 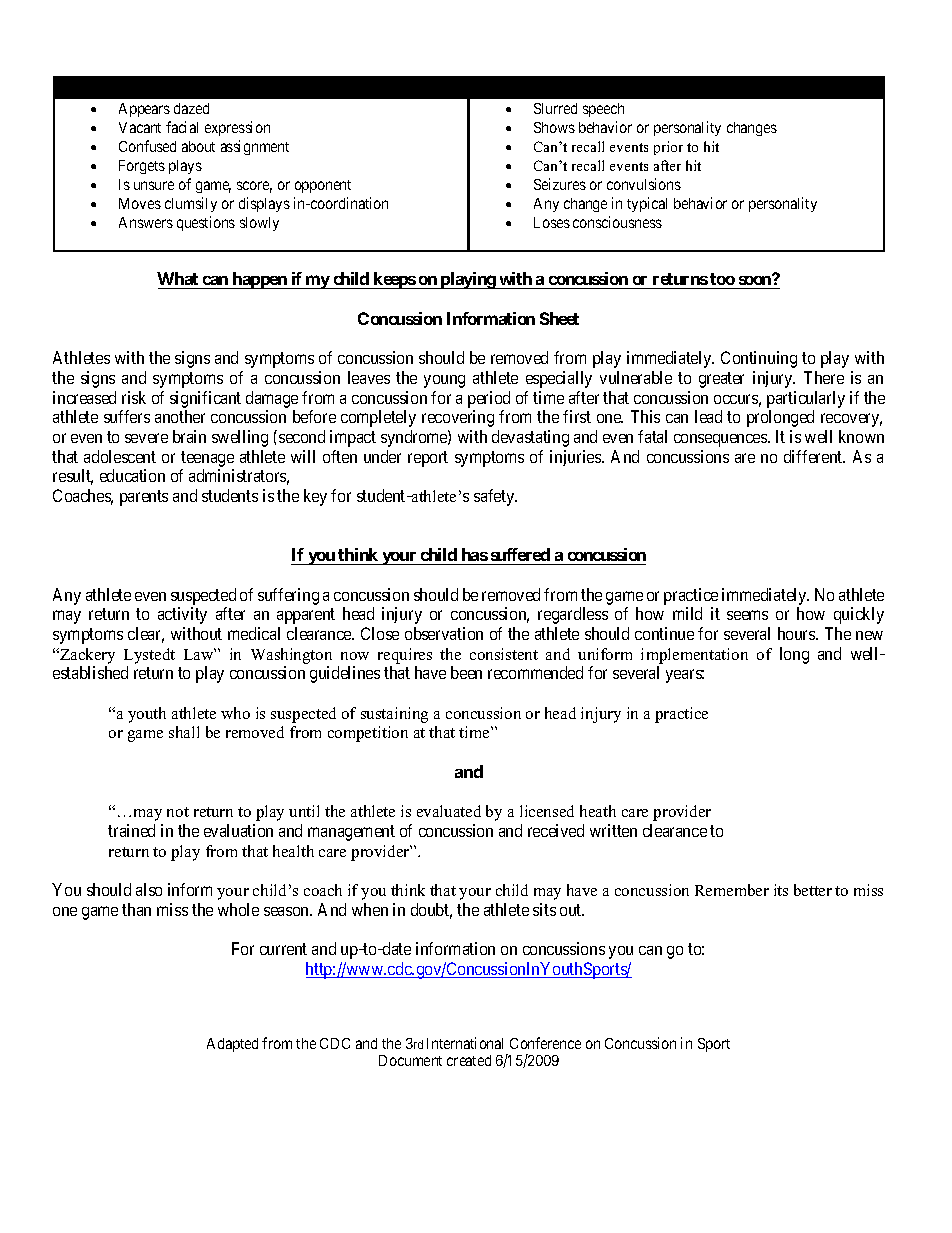 What do you see at coordinates (465, 1043) in the document?
I see `International` at bounding box center [465, 1043].
